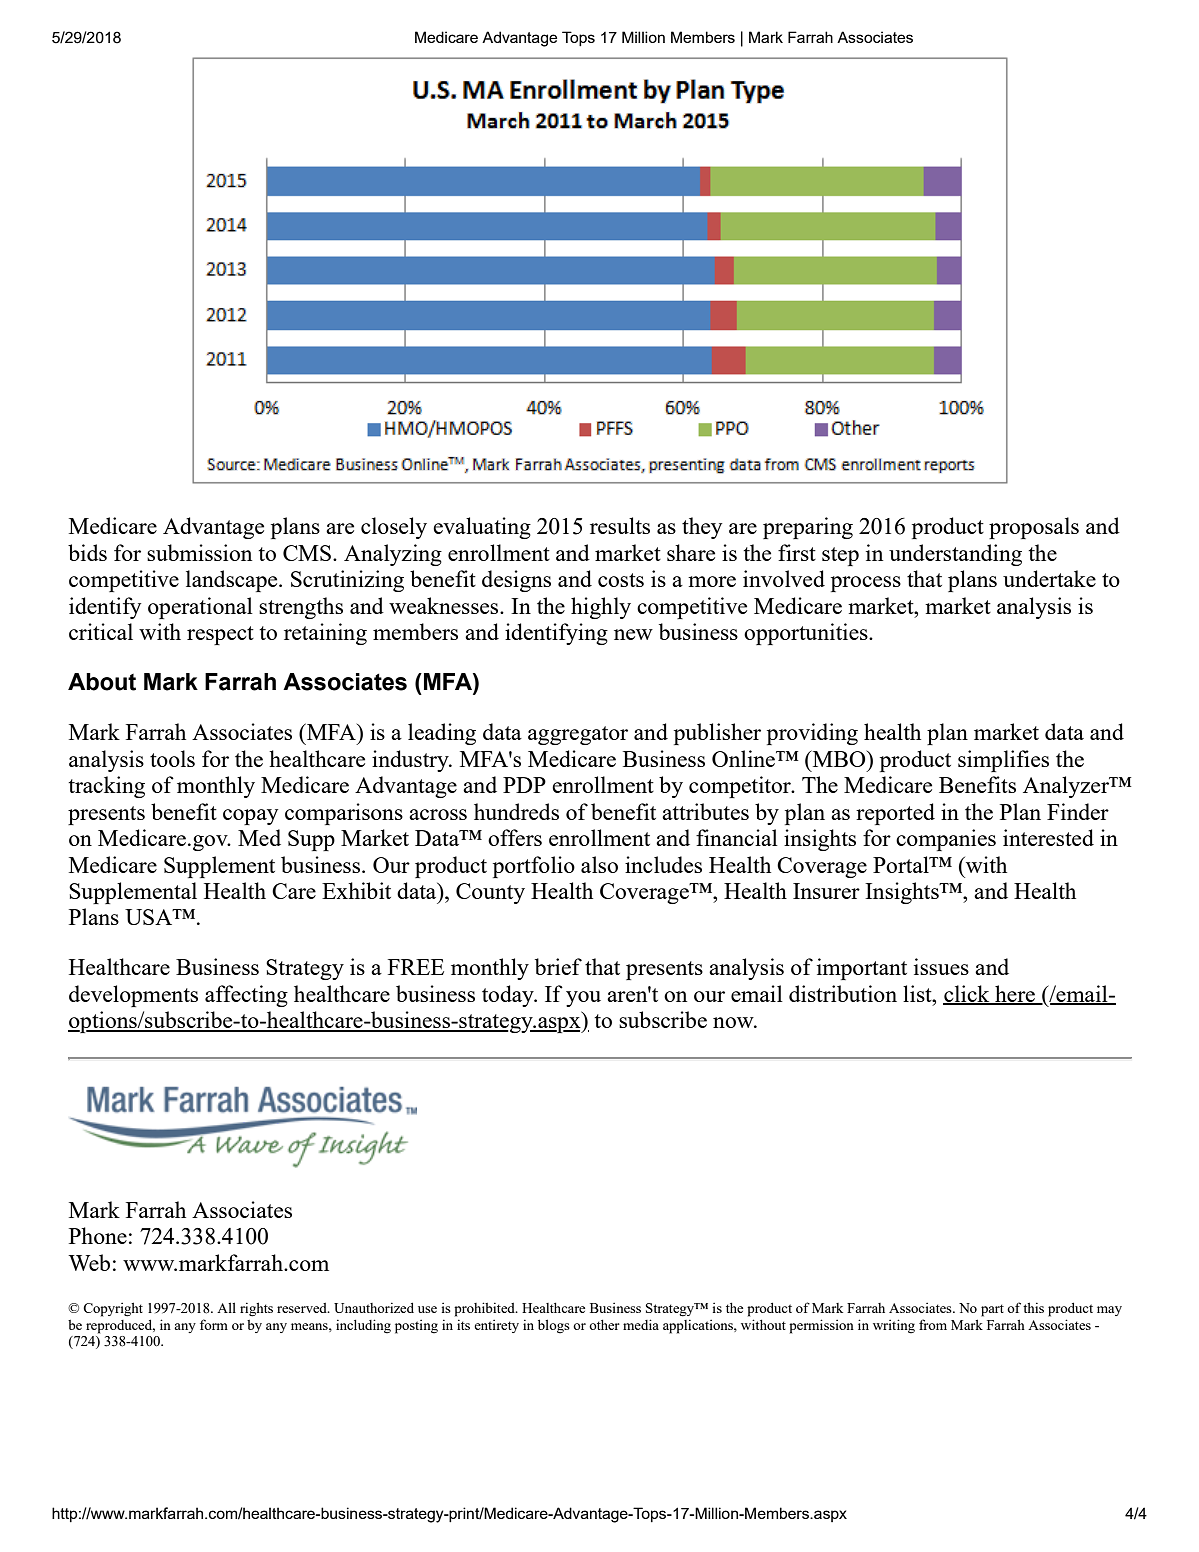 The height and width of the screenshot is (1552, 1199). What do you see at coordinates (1033, 1307) in the screenshot?
I see `this` at bounding box center [1033, 1307].
